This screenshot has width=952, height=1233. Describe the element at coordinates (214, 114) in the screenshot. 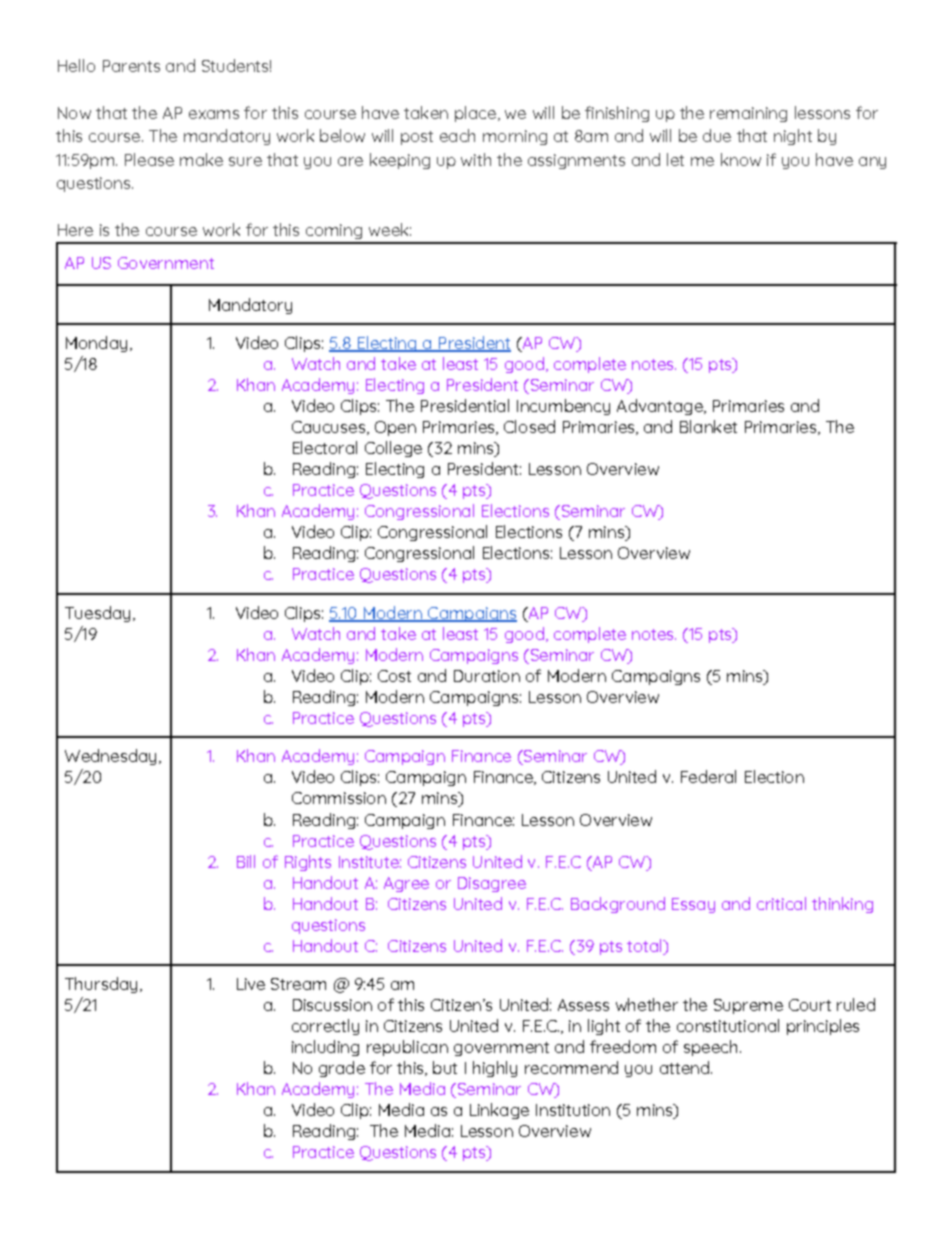

I see `exams` at that location.
